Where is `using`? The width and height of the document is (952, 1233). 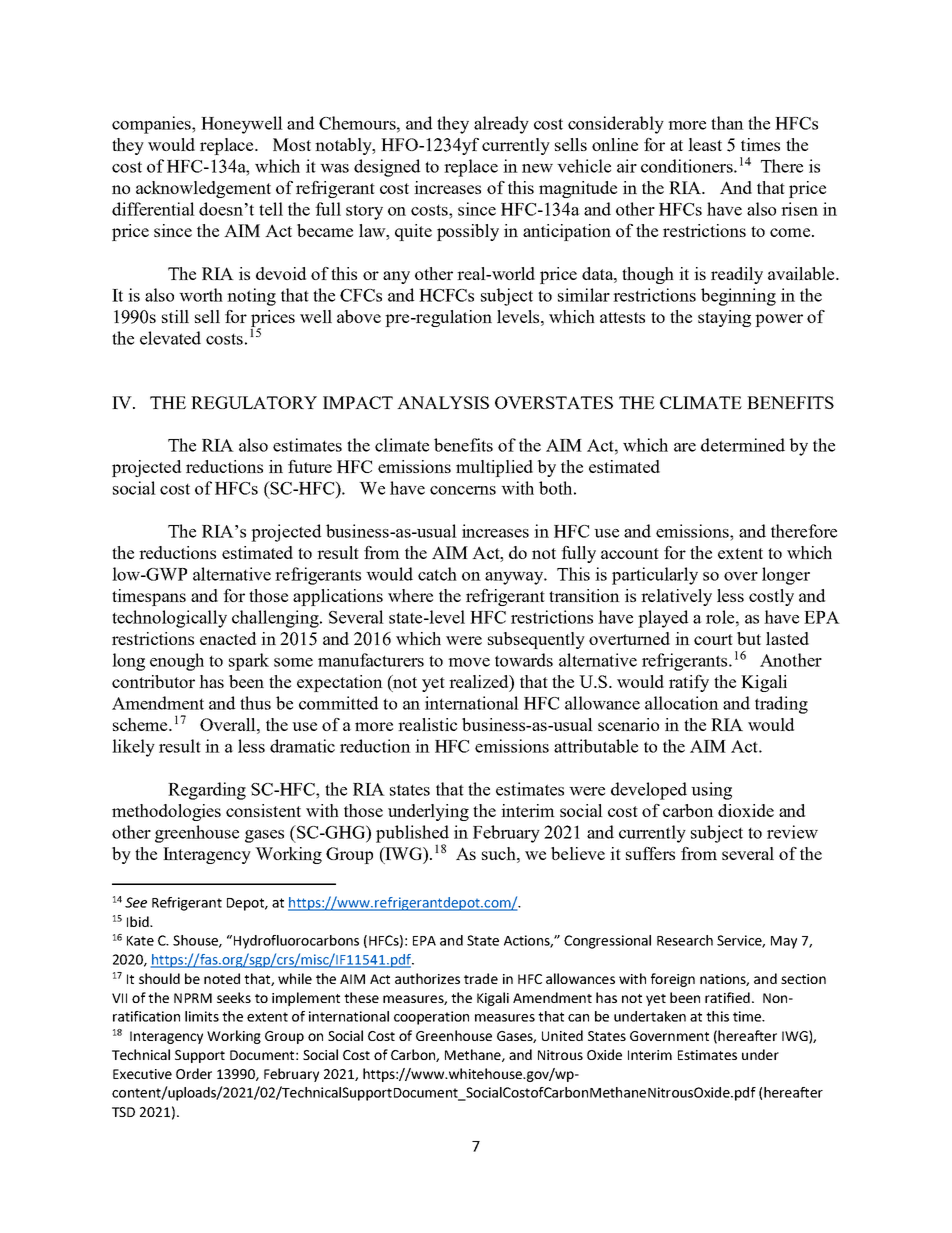
using is located at coordinates (711, 791).
